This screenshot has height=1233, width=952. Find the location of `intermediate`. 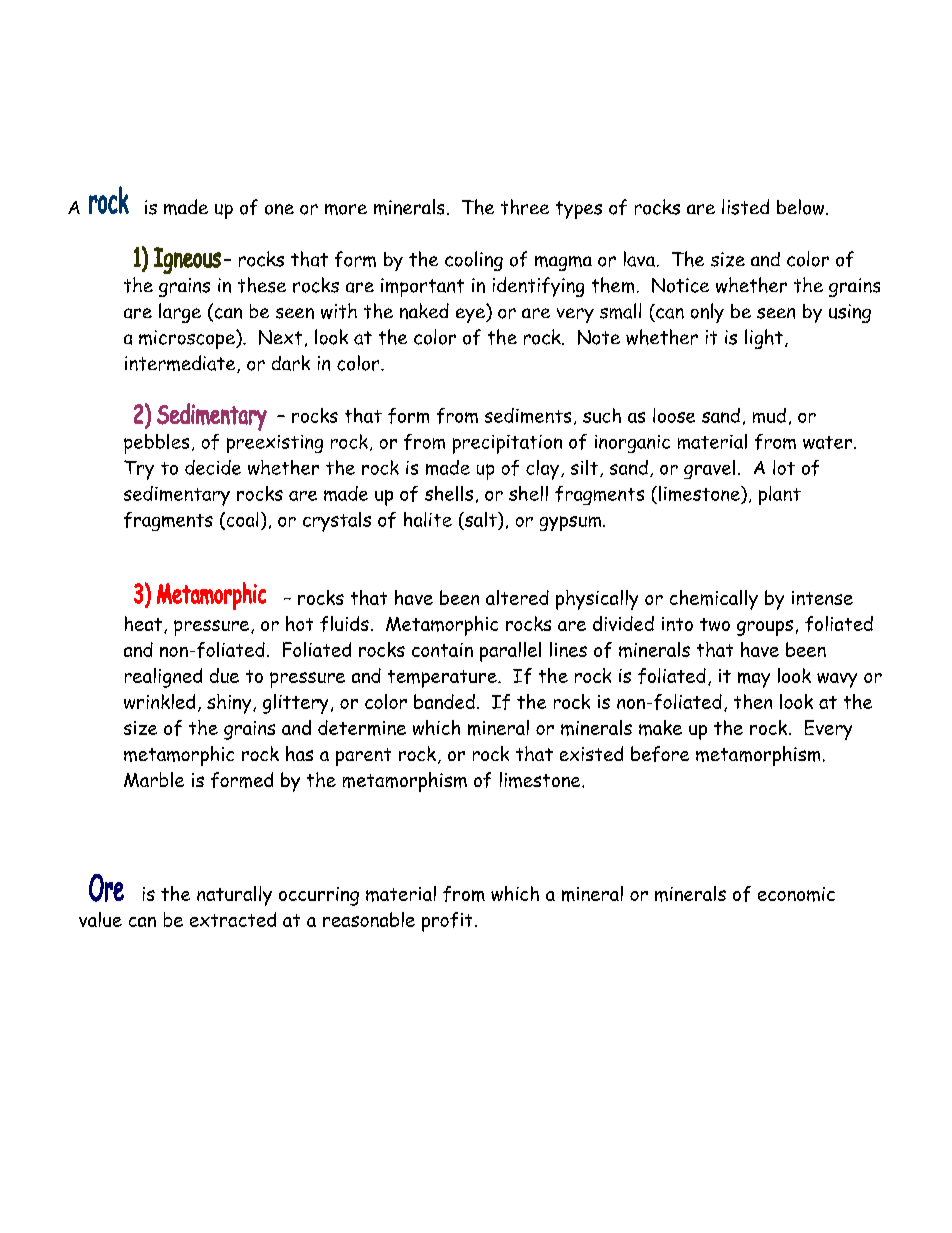

intermediate is located at coordinates (181, 364).
